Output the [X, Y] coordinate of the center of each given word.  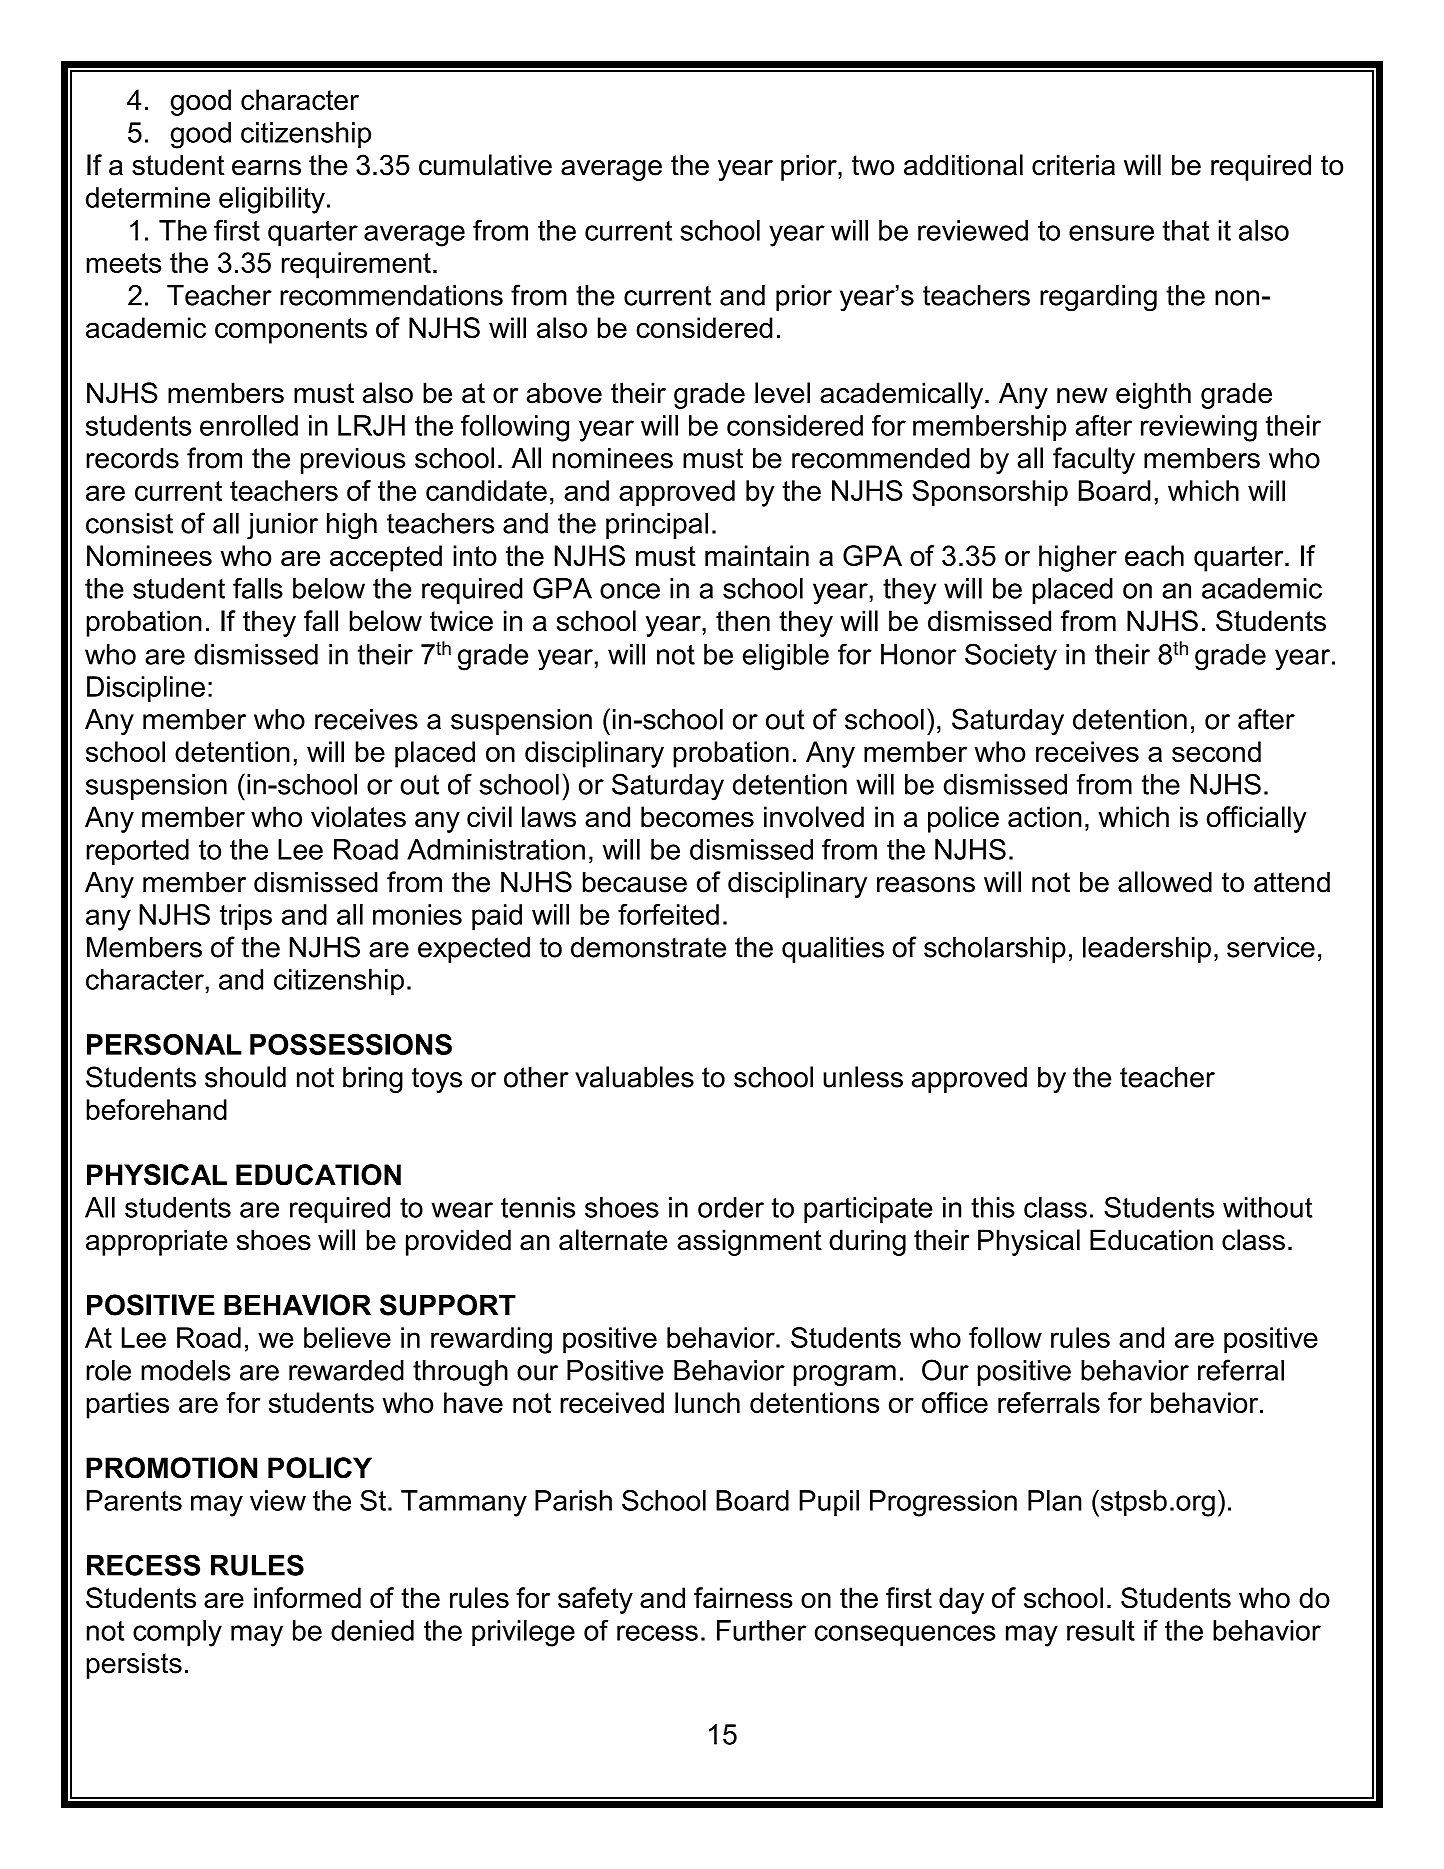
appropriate [157, 1242]
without [1268, 1207]
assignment [749, 1242]
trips [246, 917]
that [1185, 230]
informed [307, 1598]
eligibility [272, 200]
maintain [757, 555]
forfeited [668, 914]
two [873, 165]
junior [282, 526]
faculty [1094, 460]
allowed [1165, 882]
